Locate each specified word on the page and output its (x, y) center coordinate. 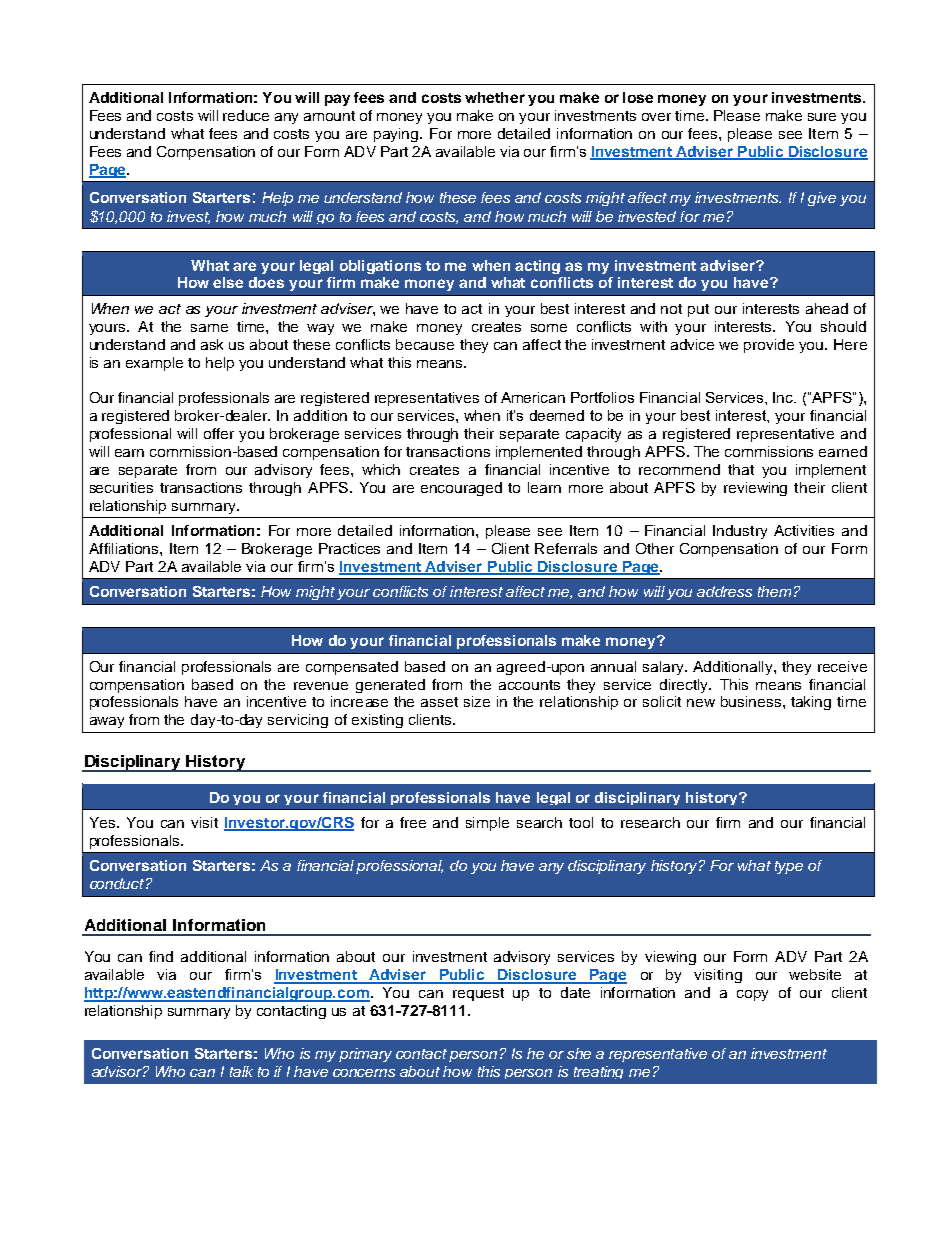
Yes (102, 822)
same (209, 328)
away (107, 722)
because (425, 344)
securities (121, 487)
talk (241, 1071)
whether (495, 97)
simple (487, 824)
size (477, 701)
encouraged (461, 489)
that (741, 469)
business (752, 701)
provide (769, 346)
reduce (246, 115)
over (656, 117)
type (789, 867)
